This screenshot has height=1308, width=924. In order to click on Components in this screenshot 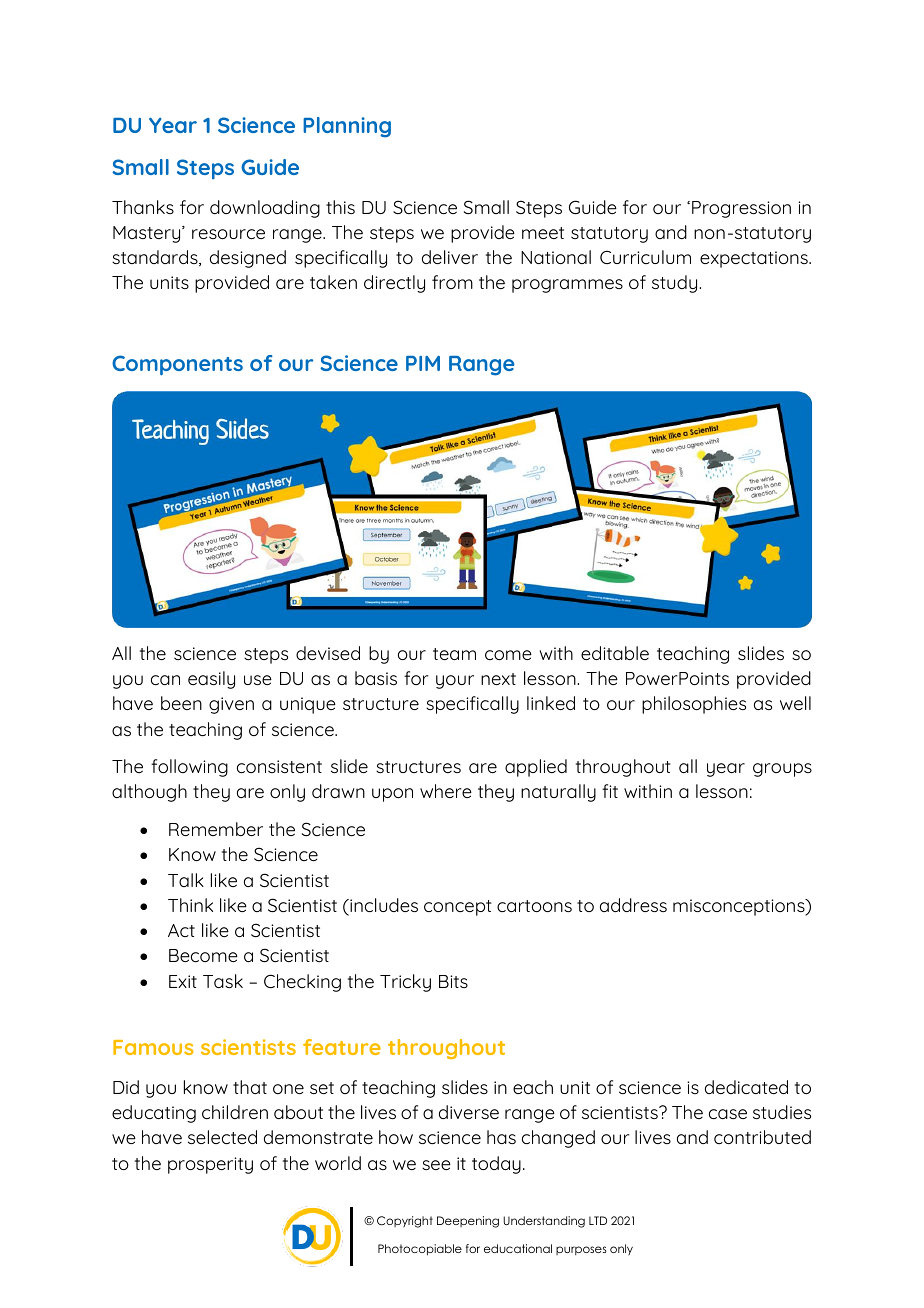, I will do `click(177, 365)`.
